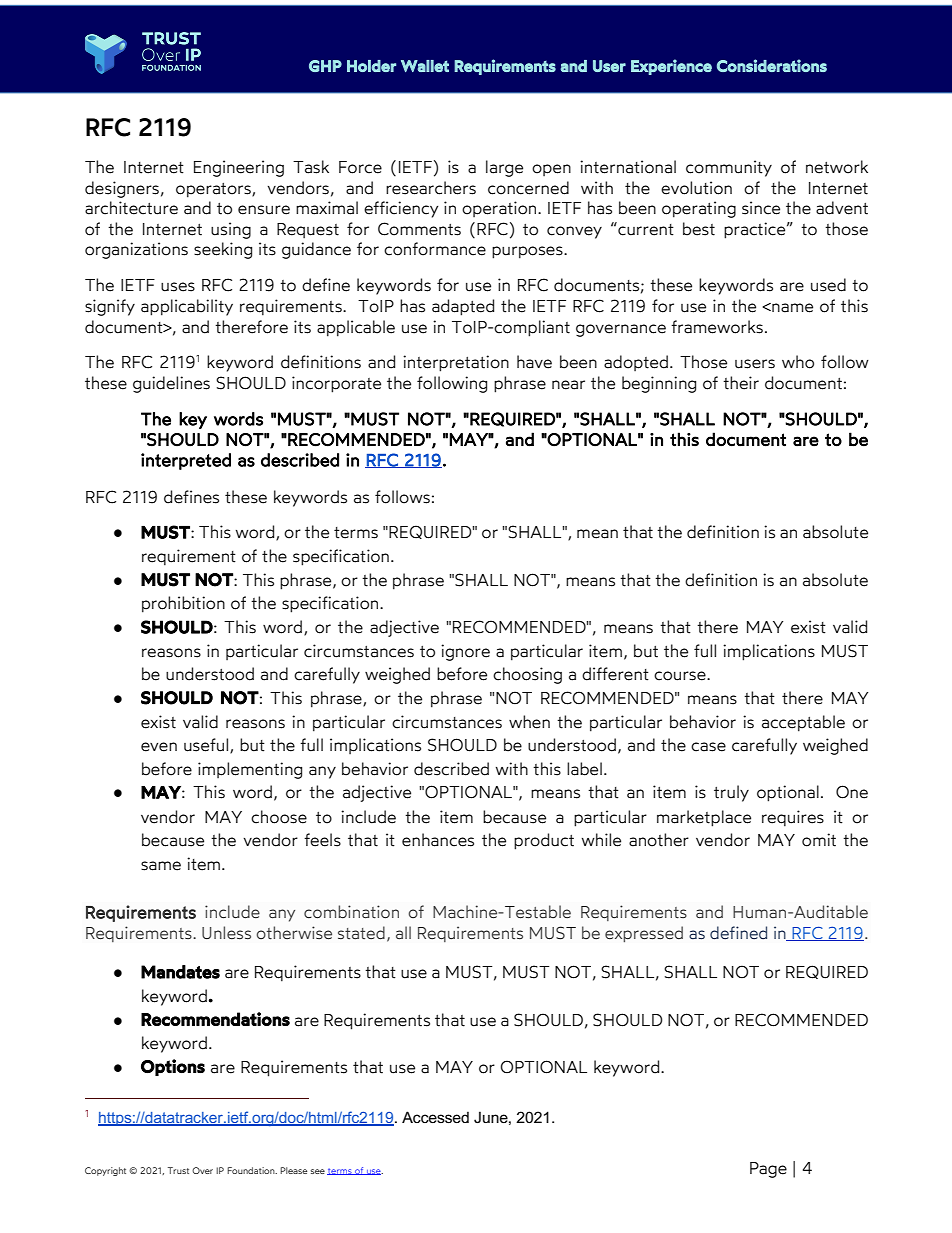  Describe the element at coordinates (772, 65) in the screenshot. I see `Considerations` at that location.
